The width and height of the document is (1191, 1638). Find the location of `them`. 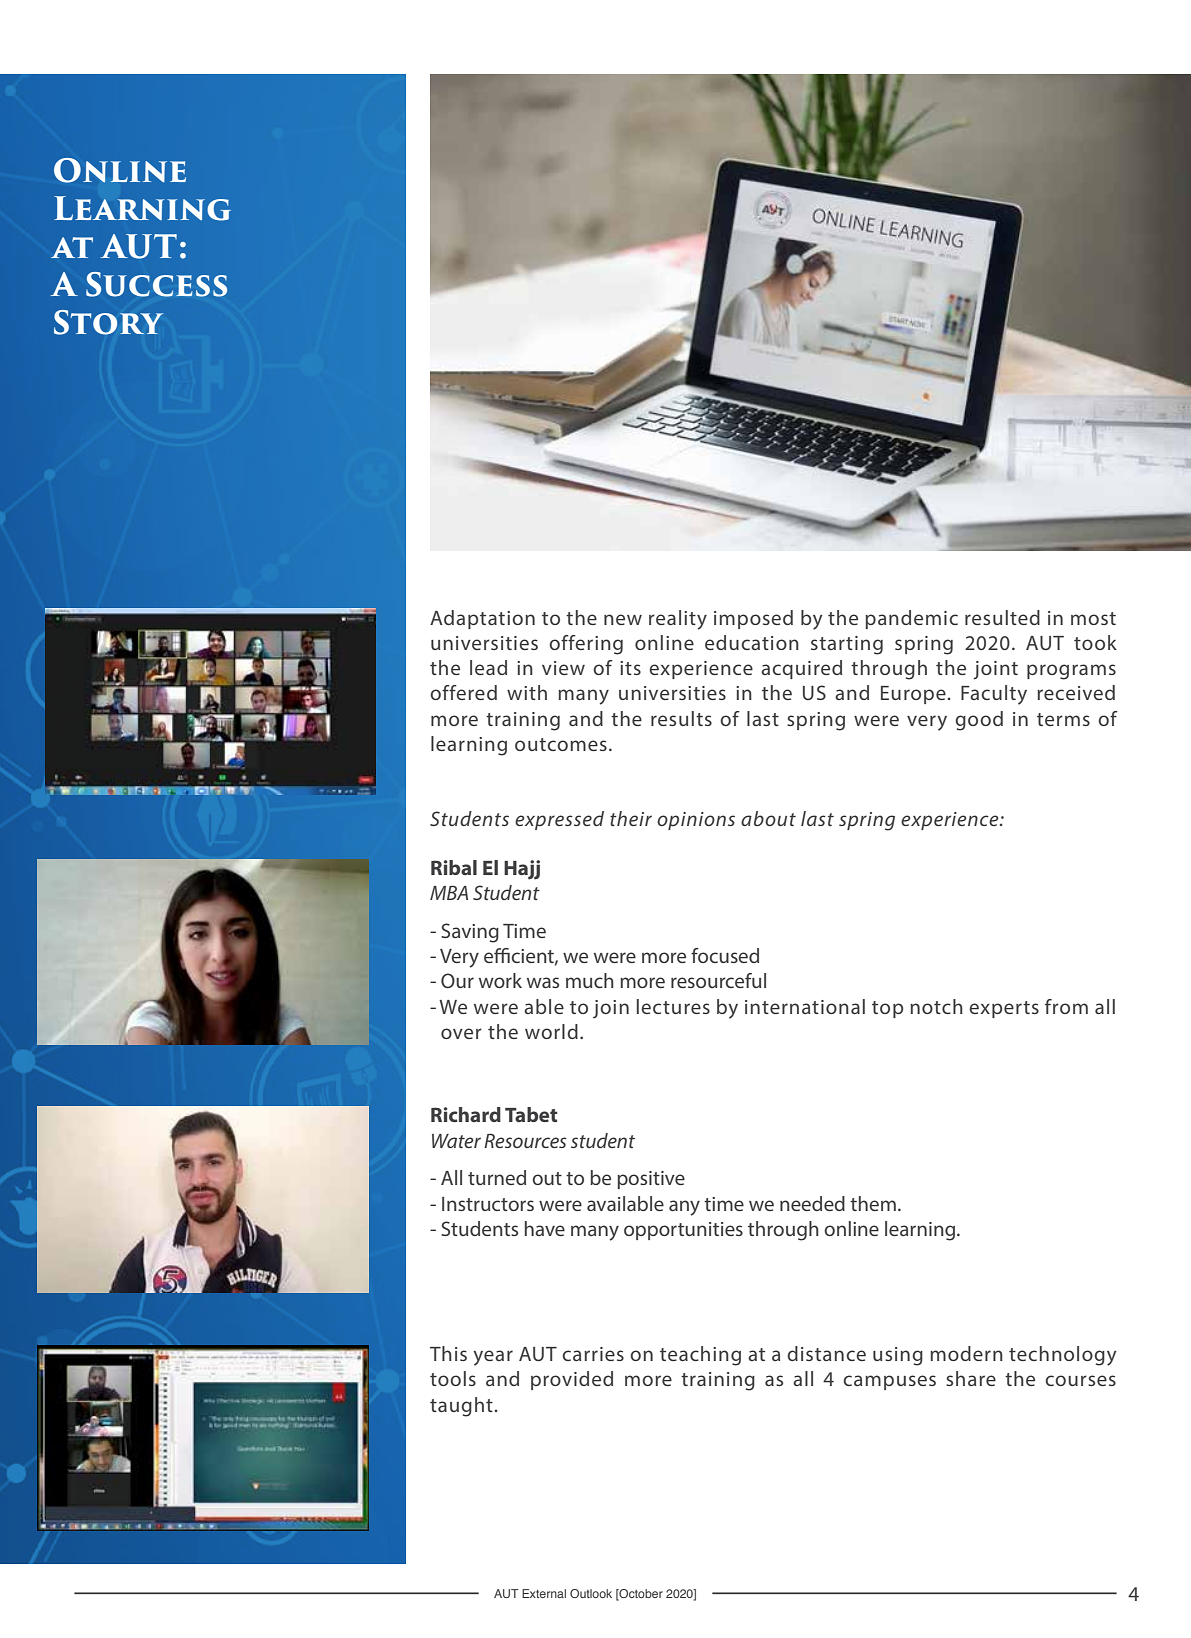

them is located at coordinates (873, 1203).
